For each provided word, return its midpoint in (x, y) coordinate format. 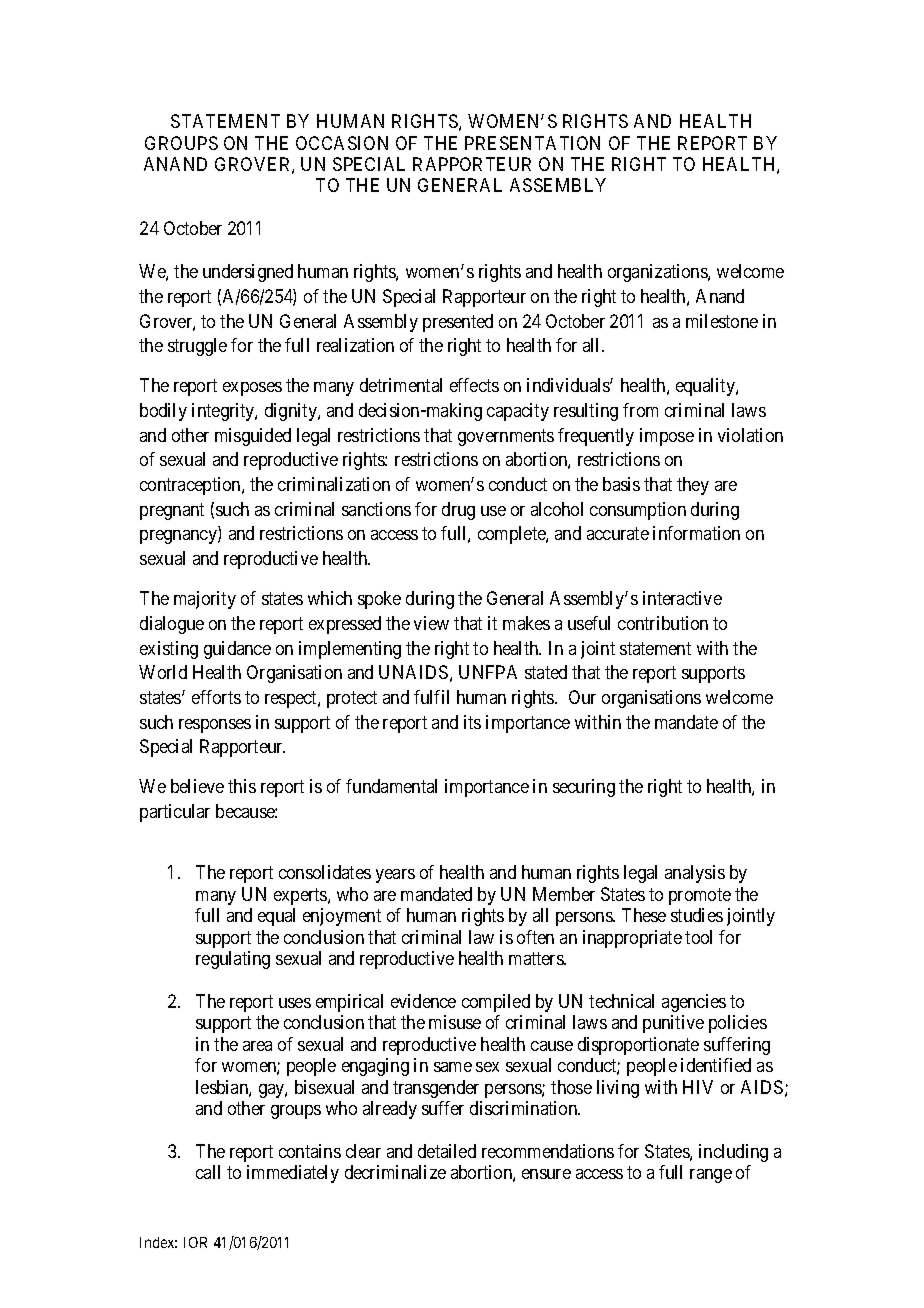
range (711, 1176)
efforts (216, 697)
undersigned (248, 273)
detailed (447, 1151)
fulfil (431, 697)
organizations (658, 273)
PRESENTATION (532, 143)
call (208, 1172)
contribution (663, 623)
